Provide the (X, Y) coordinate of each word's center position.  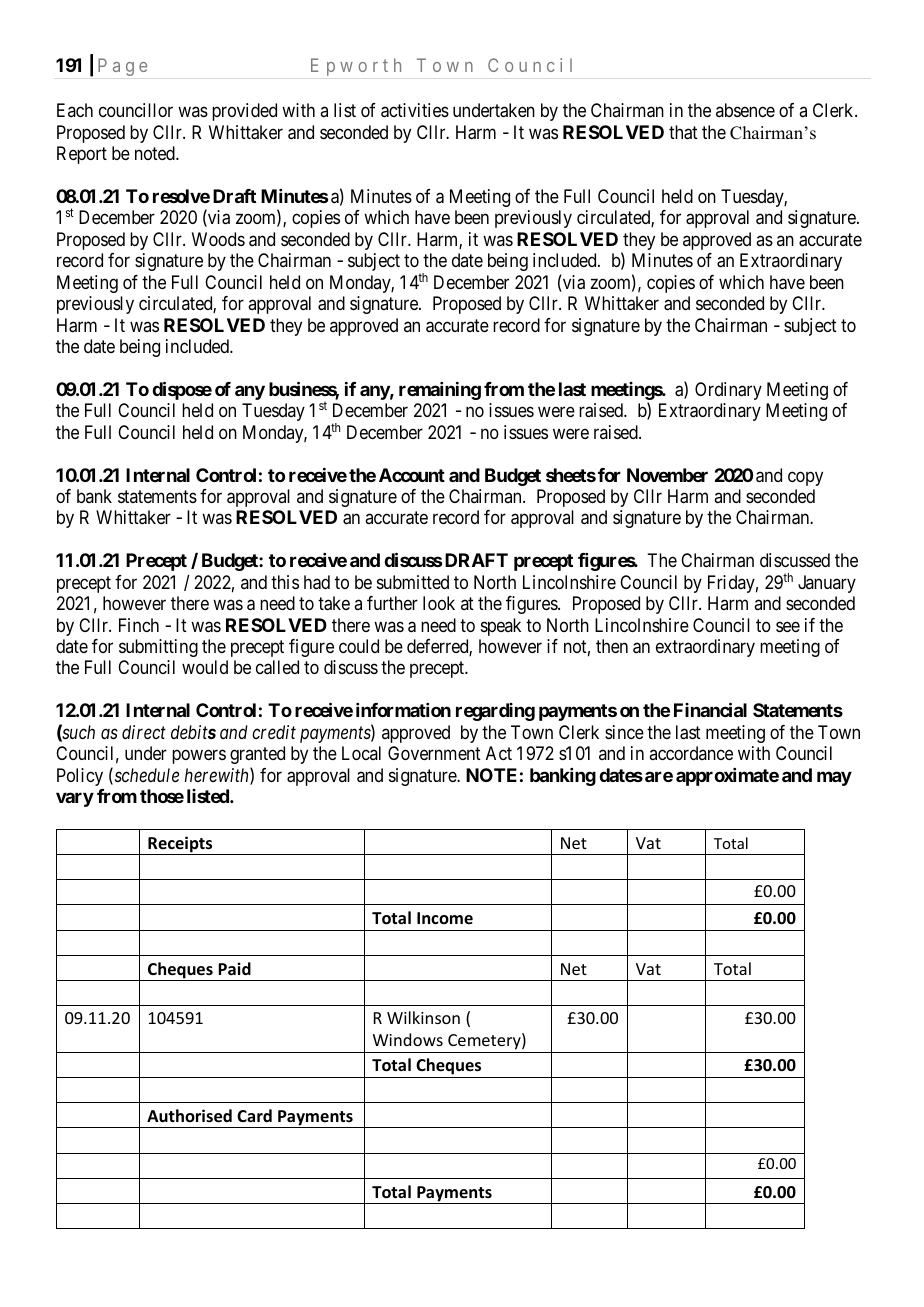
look (439, 603)
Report (82, 155)
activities (415, 110)
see (788, 626)
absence (745, 110)
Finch (139, 625)
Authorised (189, 1116)
